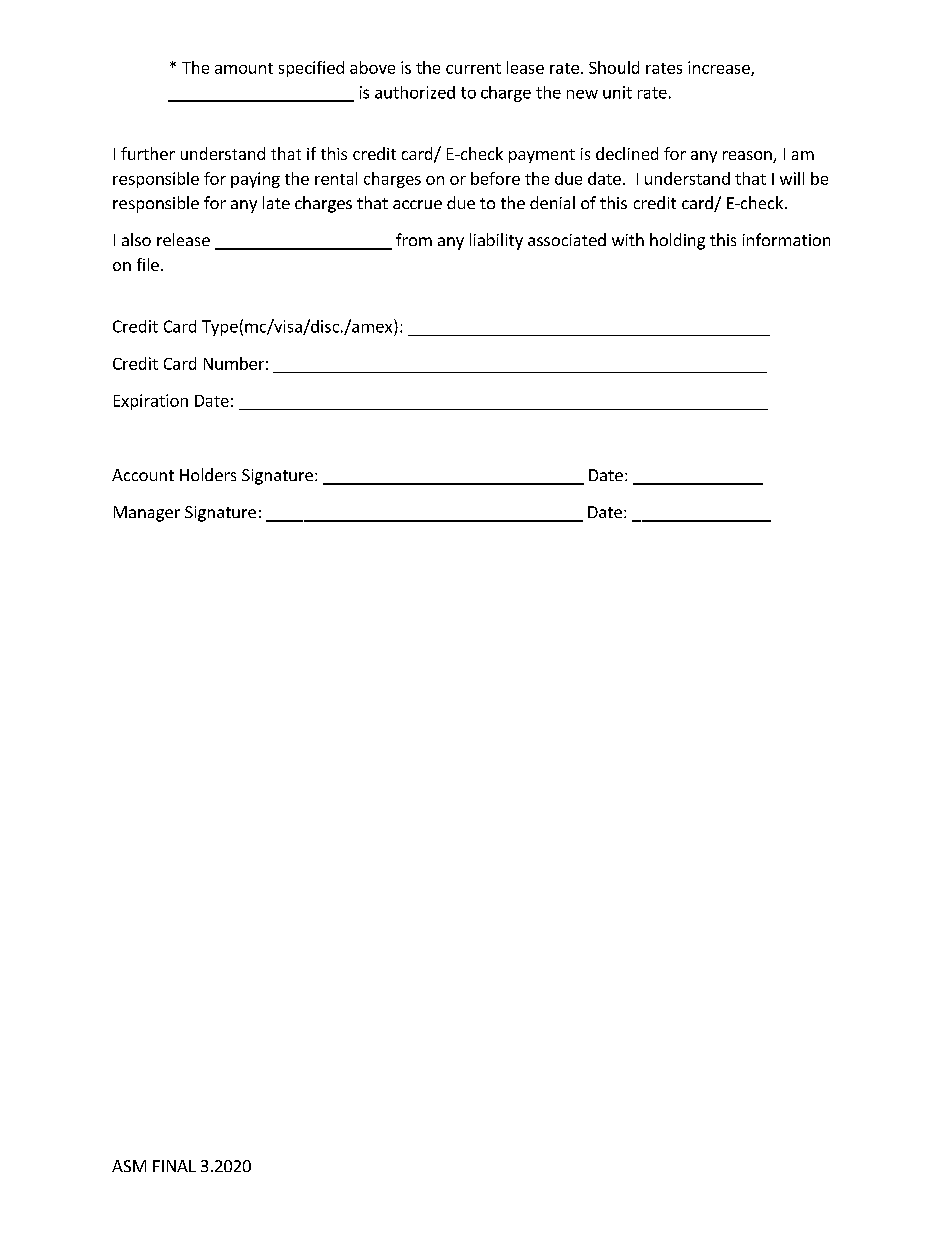 The width and height of the image is (952, 1233). Describe the element at coordinates (143, 475) in the image. I see `Account` at that location.
